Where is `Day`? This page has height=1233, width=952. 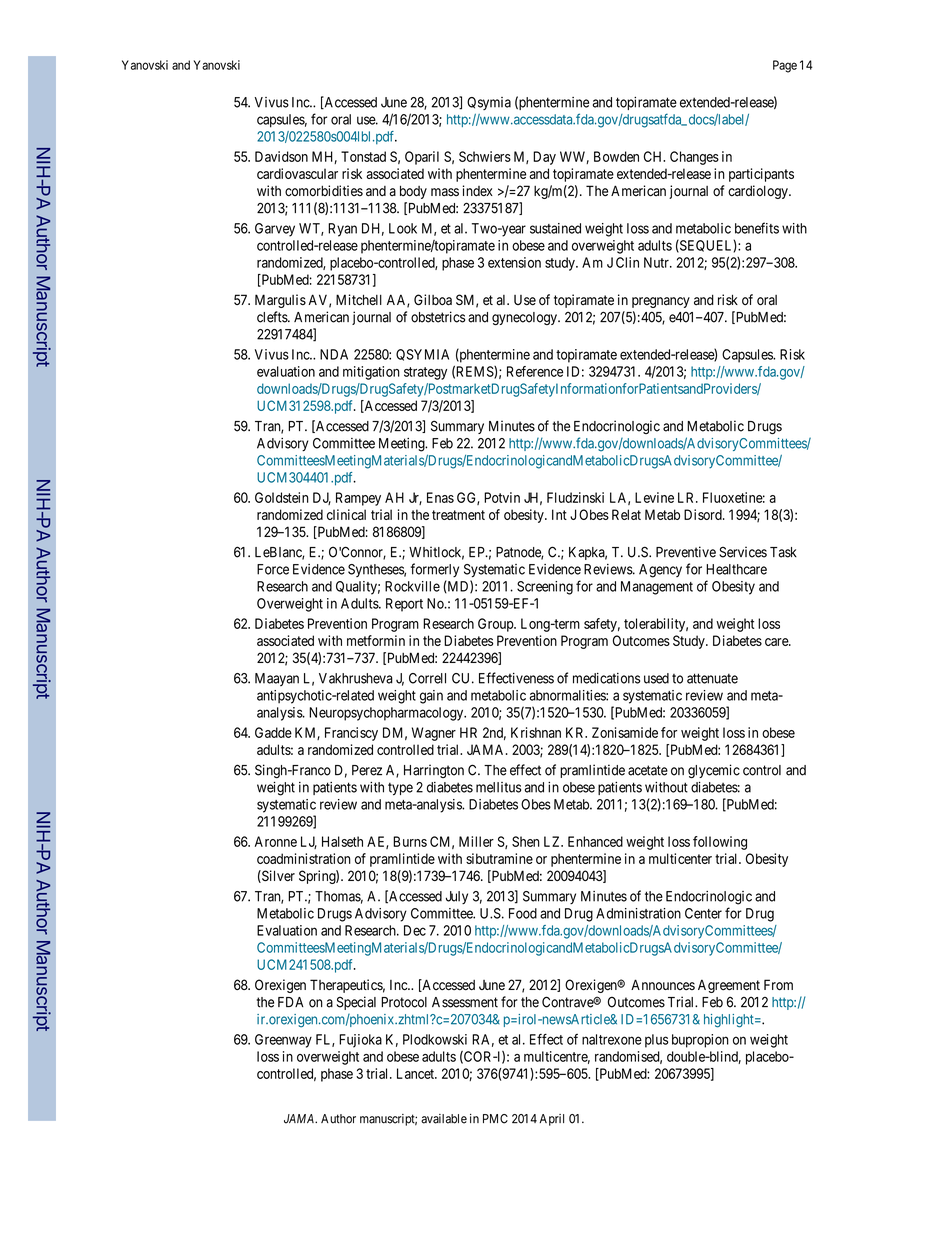 Day is located at coordinates (544, 158).
